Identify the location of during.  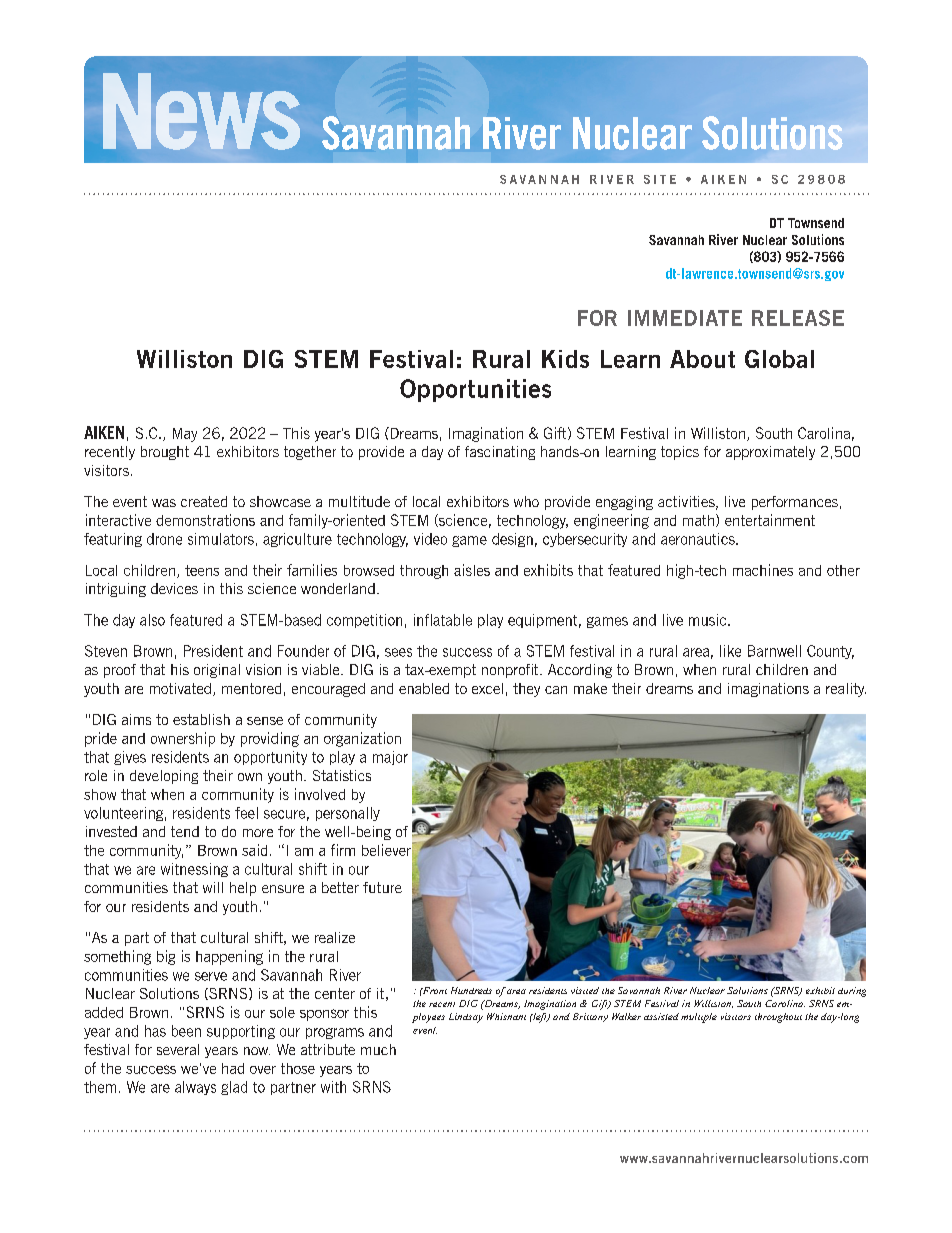
(852, 992).
